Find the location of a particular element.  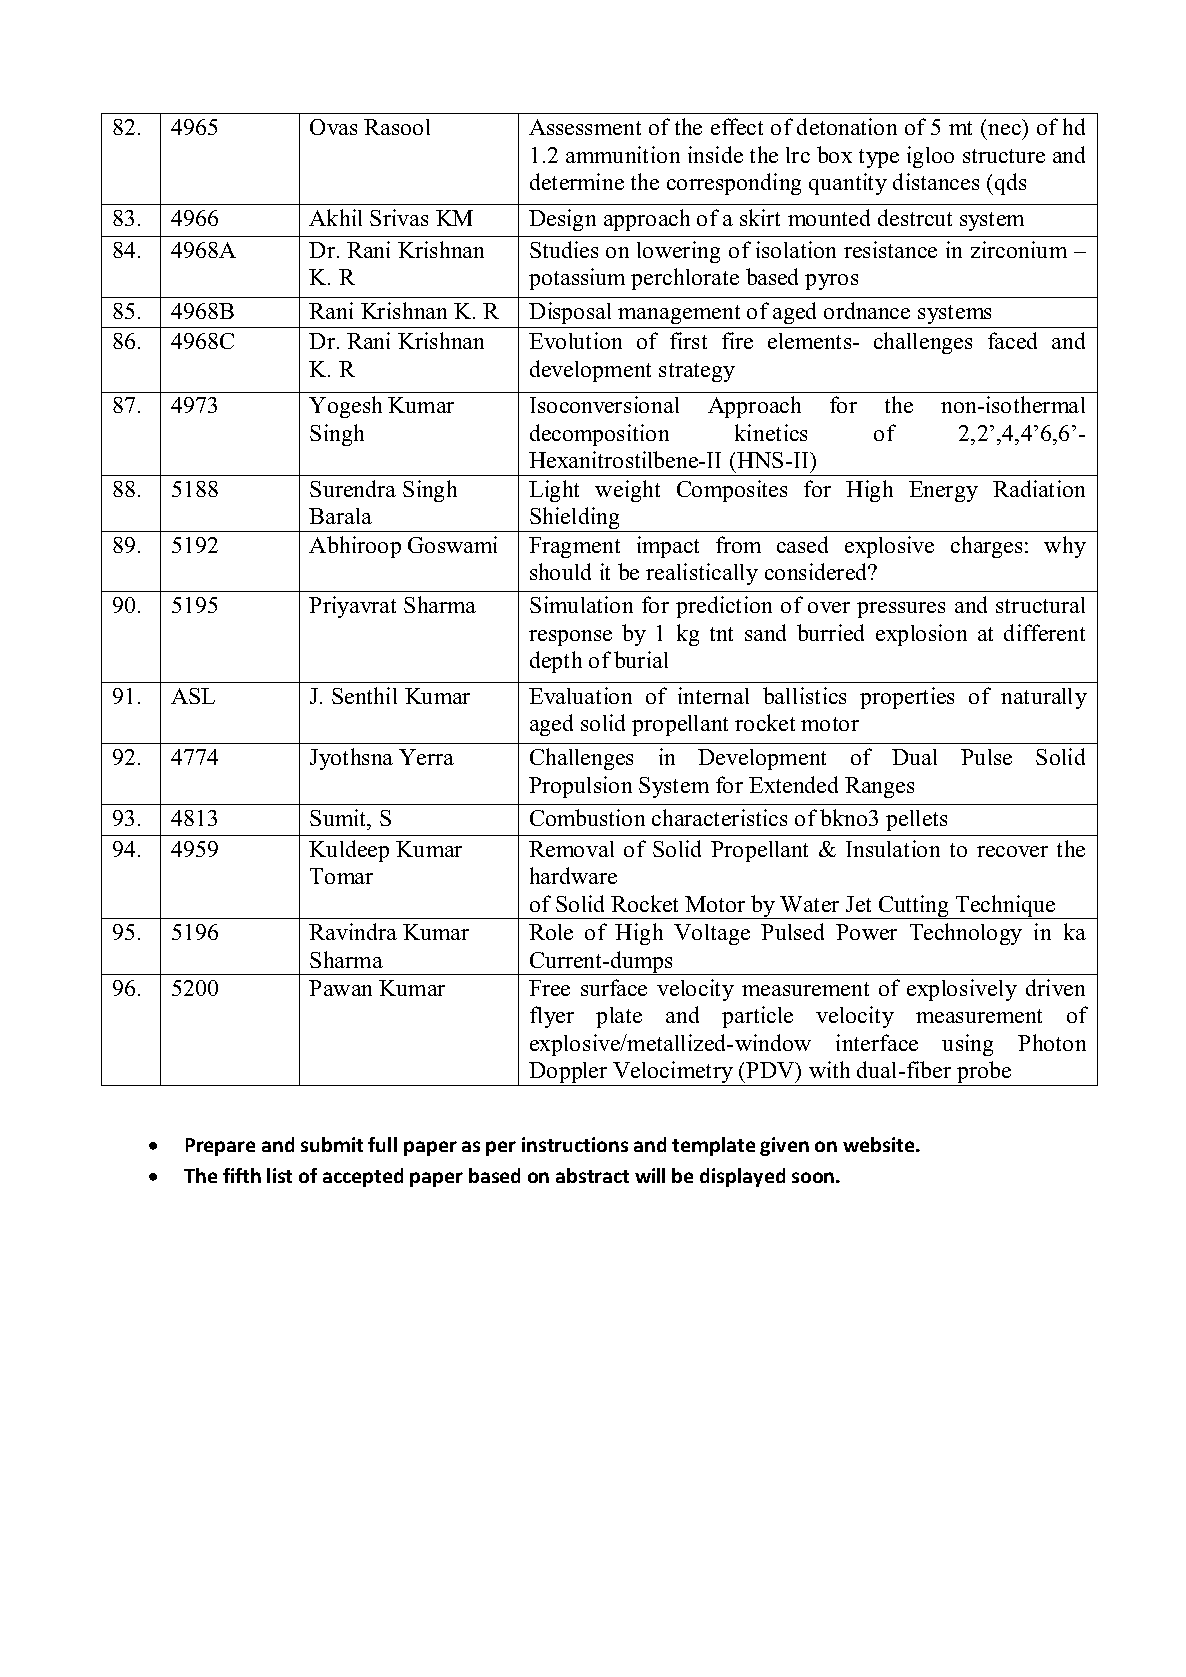

Ovas is located at coordinates (333, 127).
